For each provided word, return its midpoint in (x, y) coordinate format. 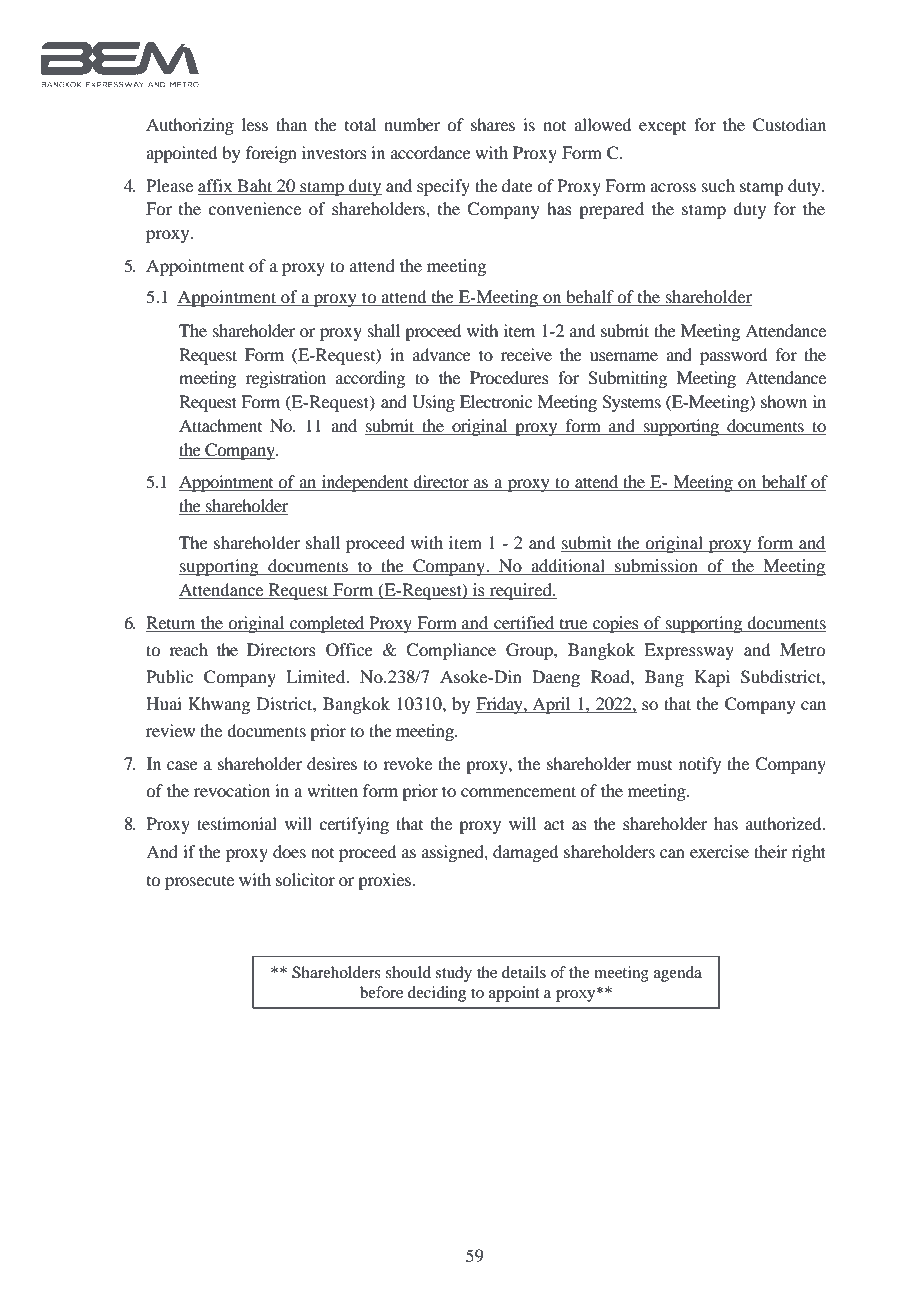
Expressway (689, 651)
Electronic (496, 401)
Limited (317, 676)
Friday (500, 705)
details (524, 972)
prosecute (199, 883)
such (718, 185)
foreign (271, 154)
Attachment (220, 425)
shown (784, 401)
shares (493, 124)
